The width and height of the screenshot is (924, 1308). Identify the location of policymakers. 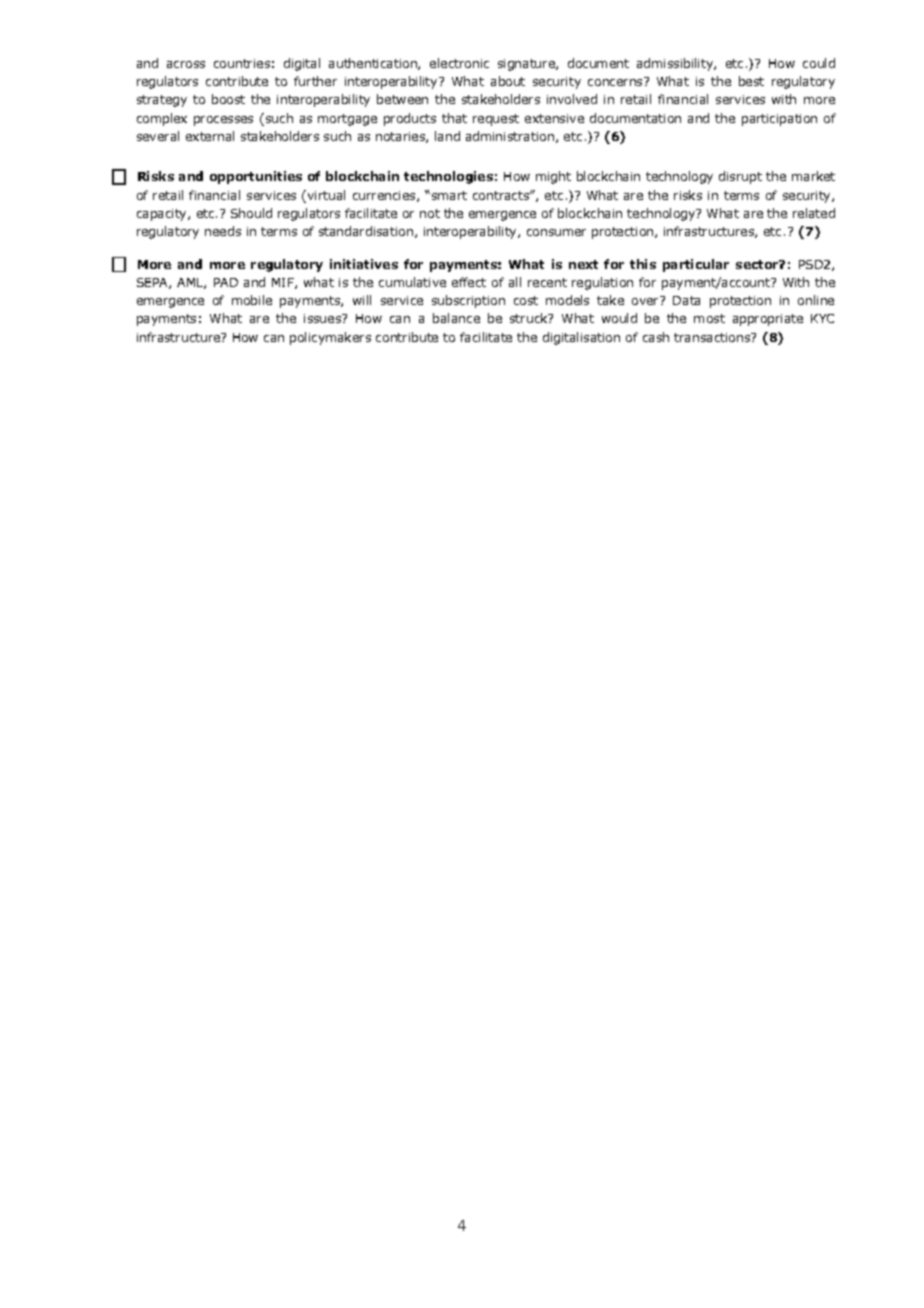
(330, 338).
